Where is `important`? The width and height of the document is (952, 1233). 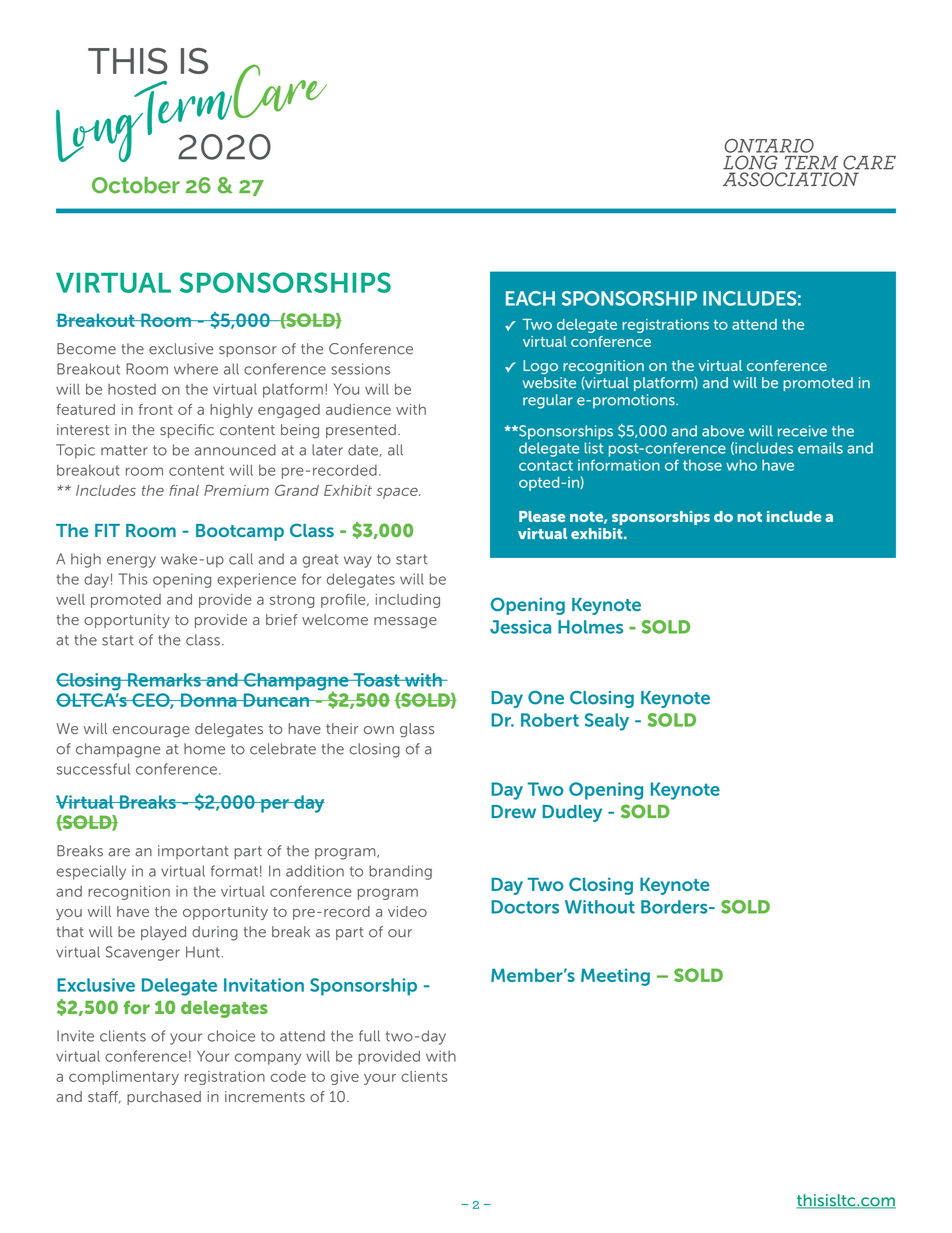
important is located at coordinates (193, 852).
